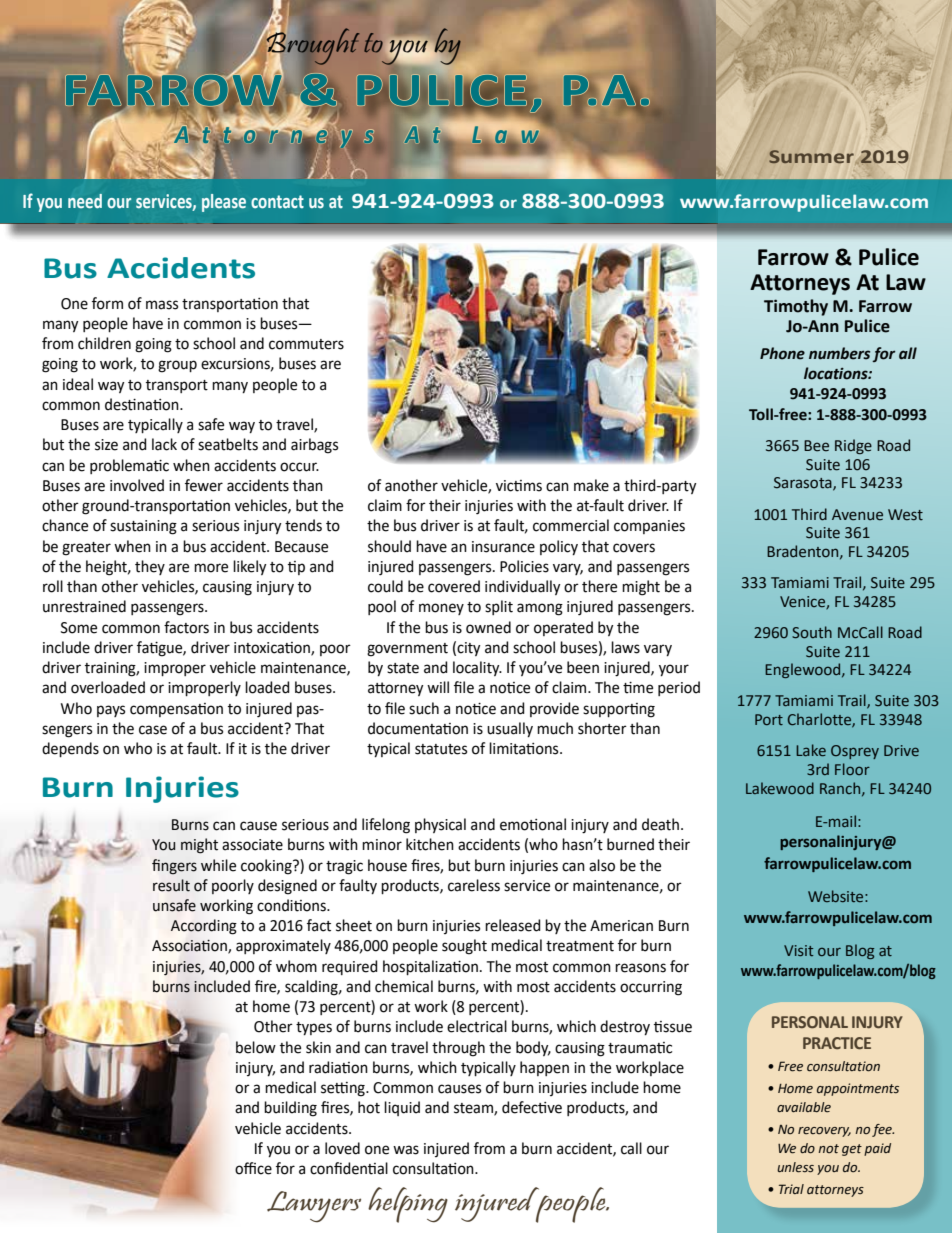  I want to click on lack, so click(164, 444).
